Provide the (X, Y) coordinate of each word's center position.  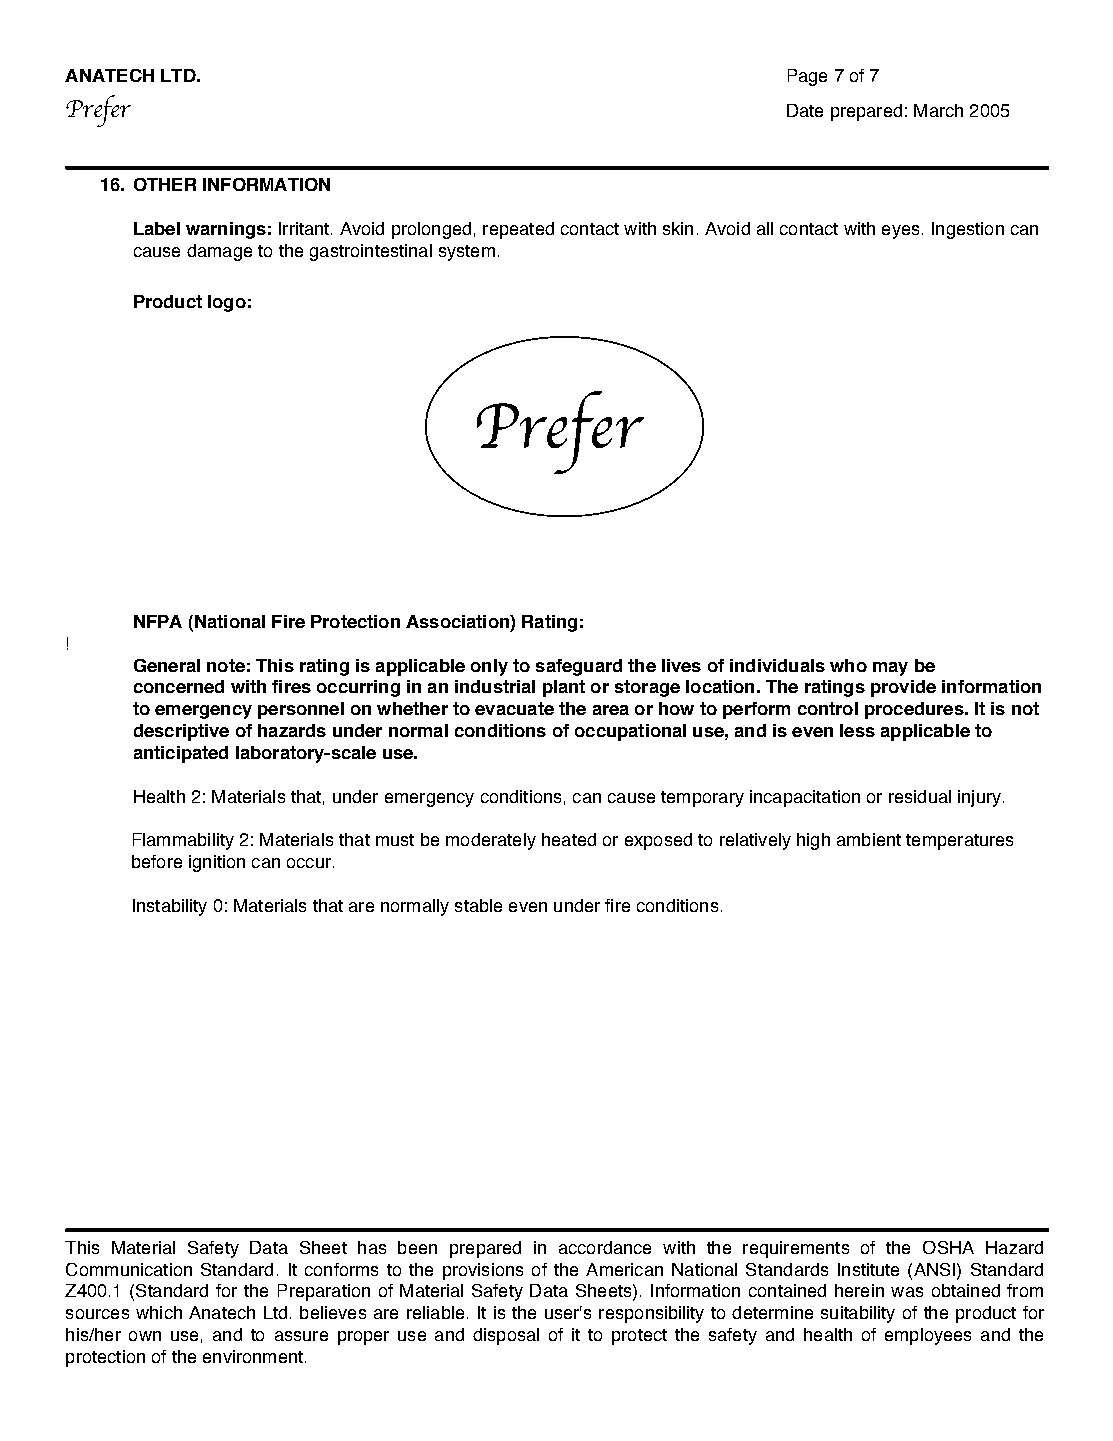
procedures (915, 710)
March (938, 110)
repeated (518, 230)
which (159, 1312)
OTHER (165, 184)
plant (564, 688)
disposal (506, 1336)
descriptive (181, 732)
